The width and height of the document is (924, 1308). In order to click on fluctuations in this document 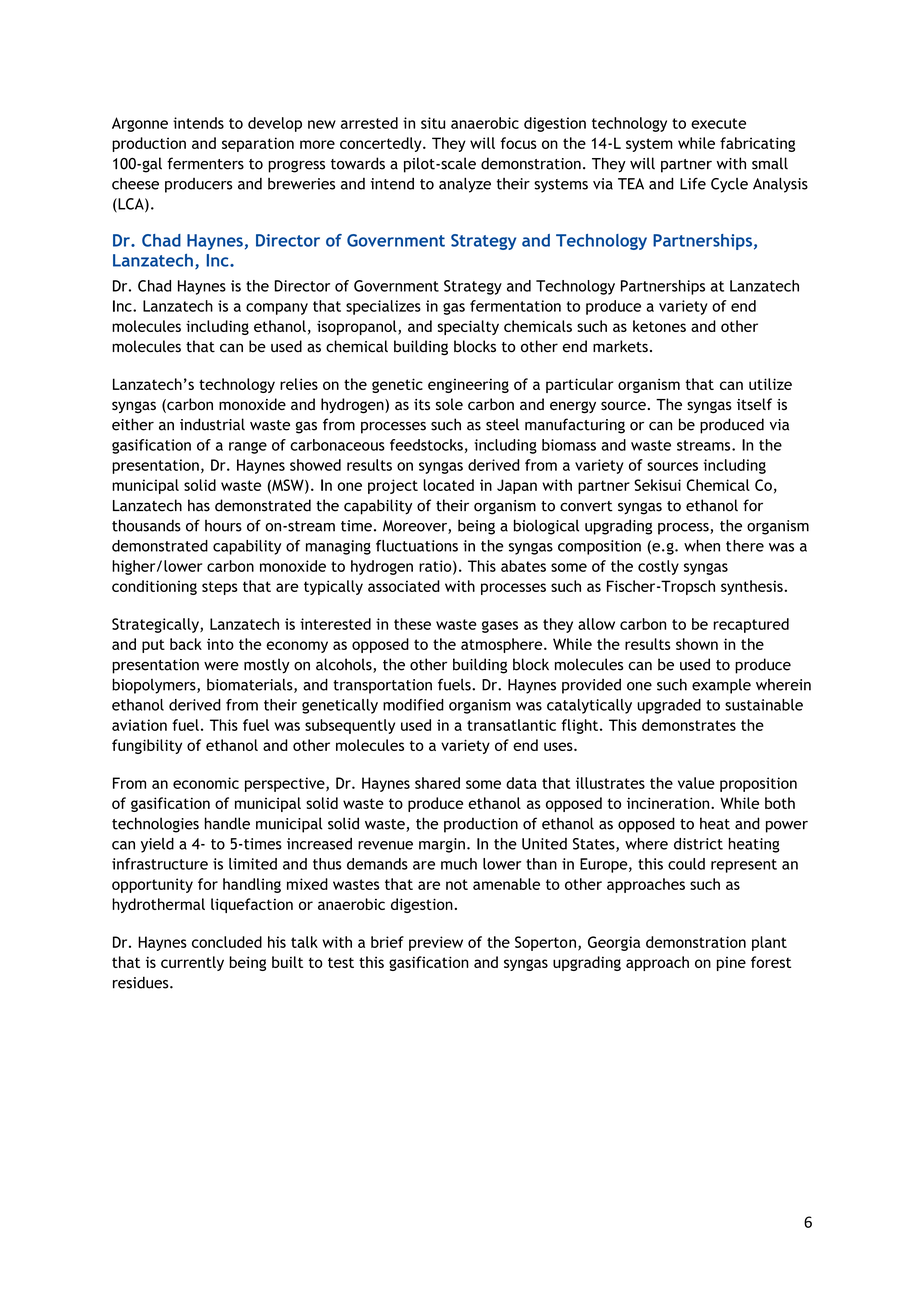, I will do `click(417, 546)`.
